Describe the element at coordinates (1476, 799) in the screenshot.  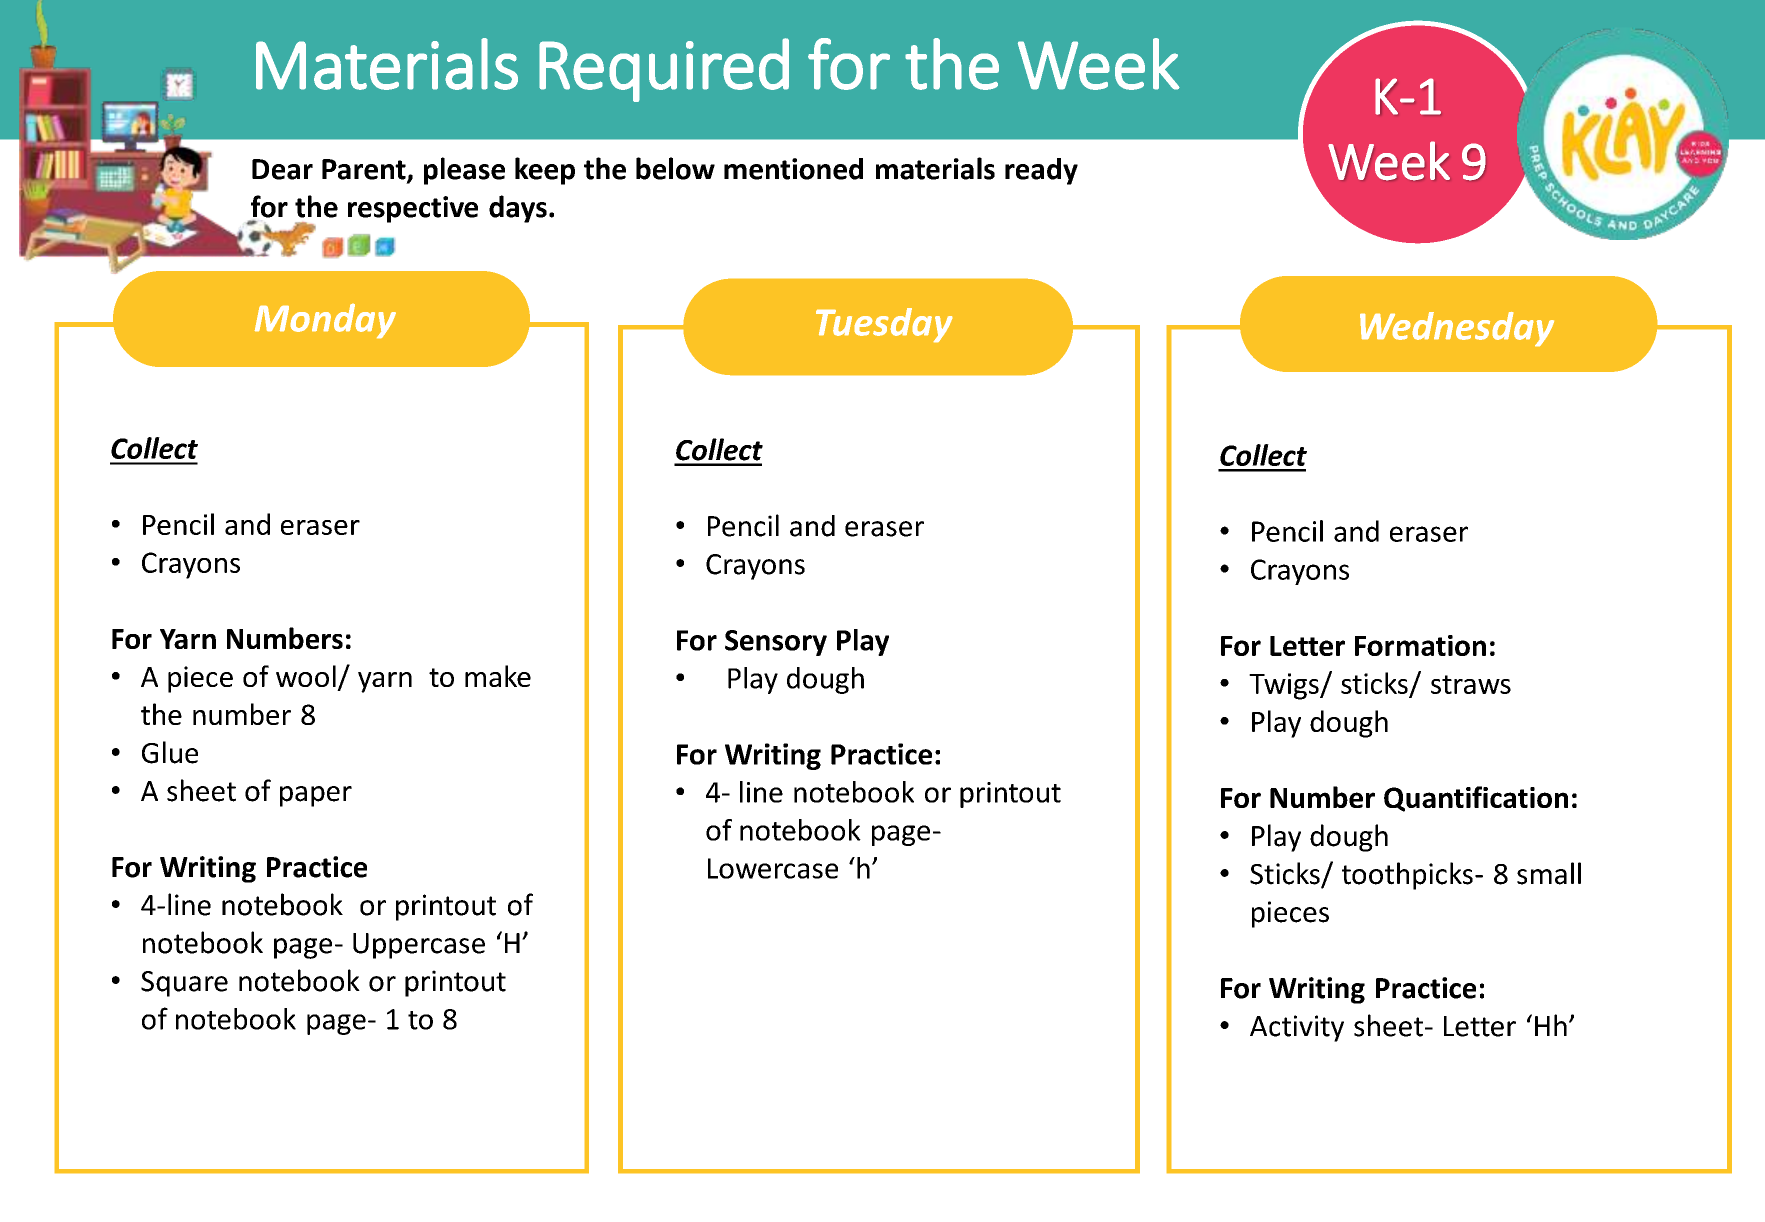
I see `Quantification` at that location.
